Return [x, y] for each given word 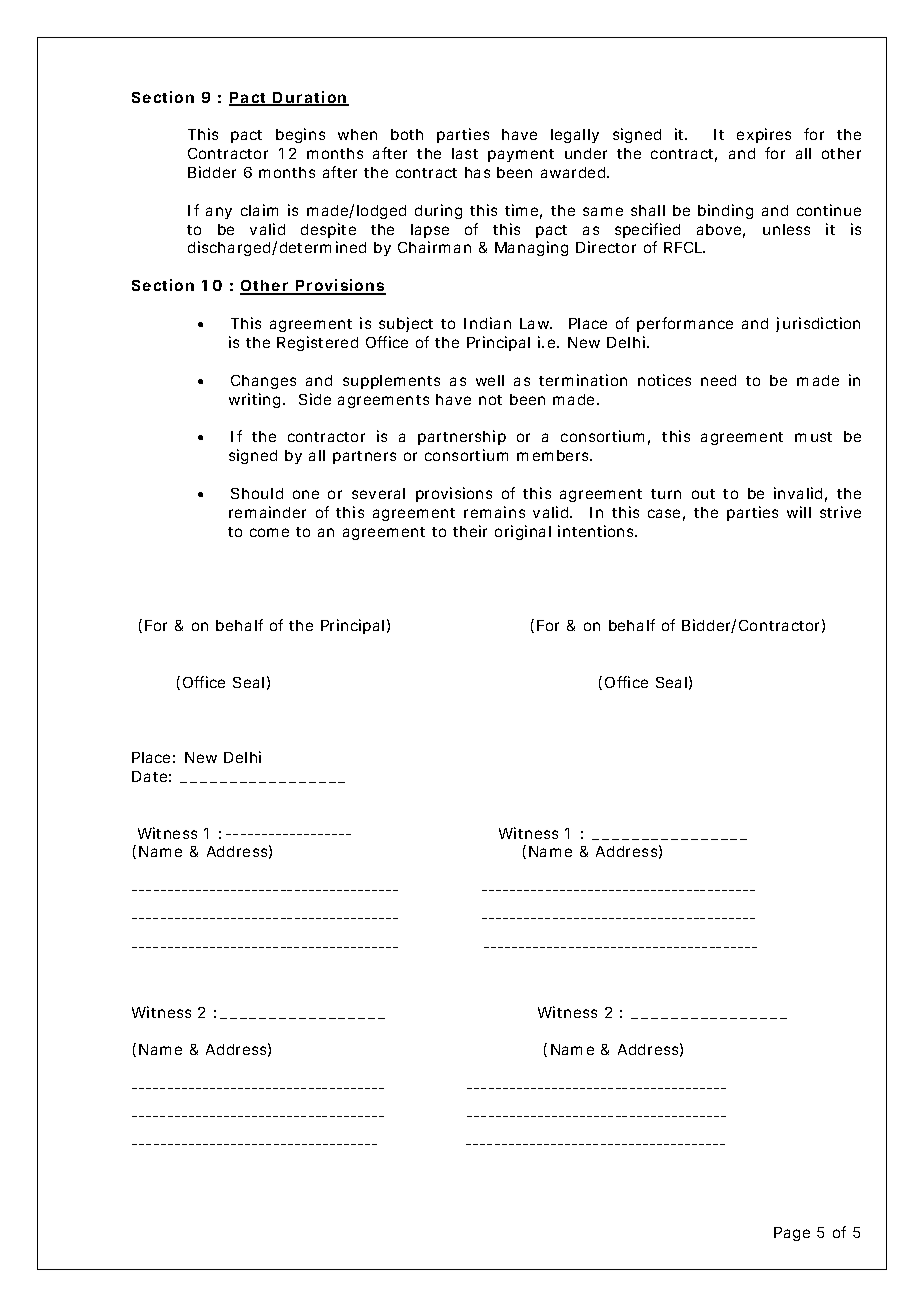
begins [300, 135]
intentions [597, 531]
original [523, 532]
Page [792, 1234]
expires [764, 135]
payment [521, 155]
